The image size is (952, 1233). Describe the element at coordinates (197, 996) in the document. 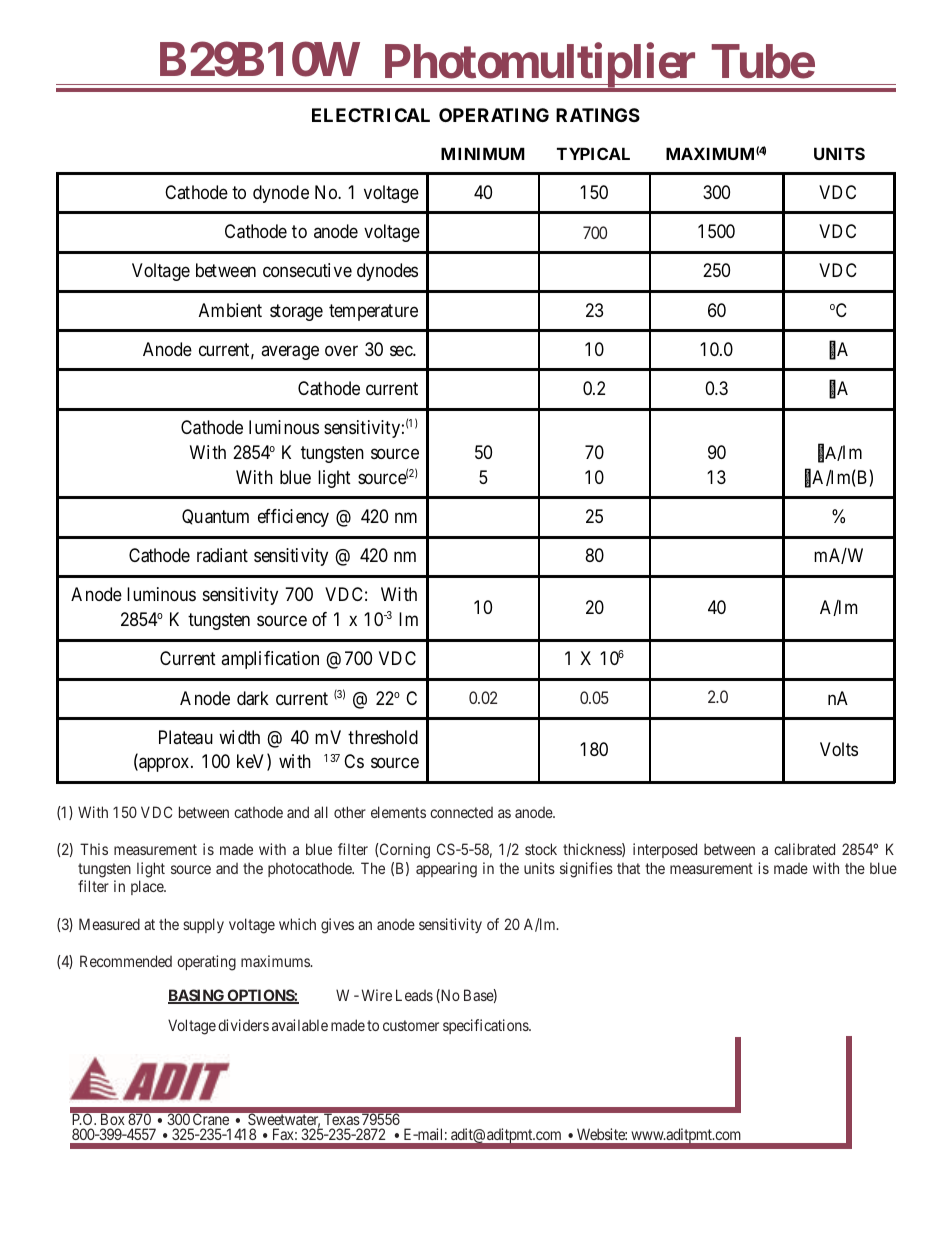

I see `BASING` at that location.
